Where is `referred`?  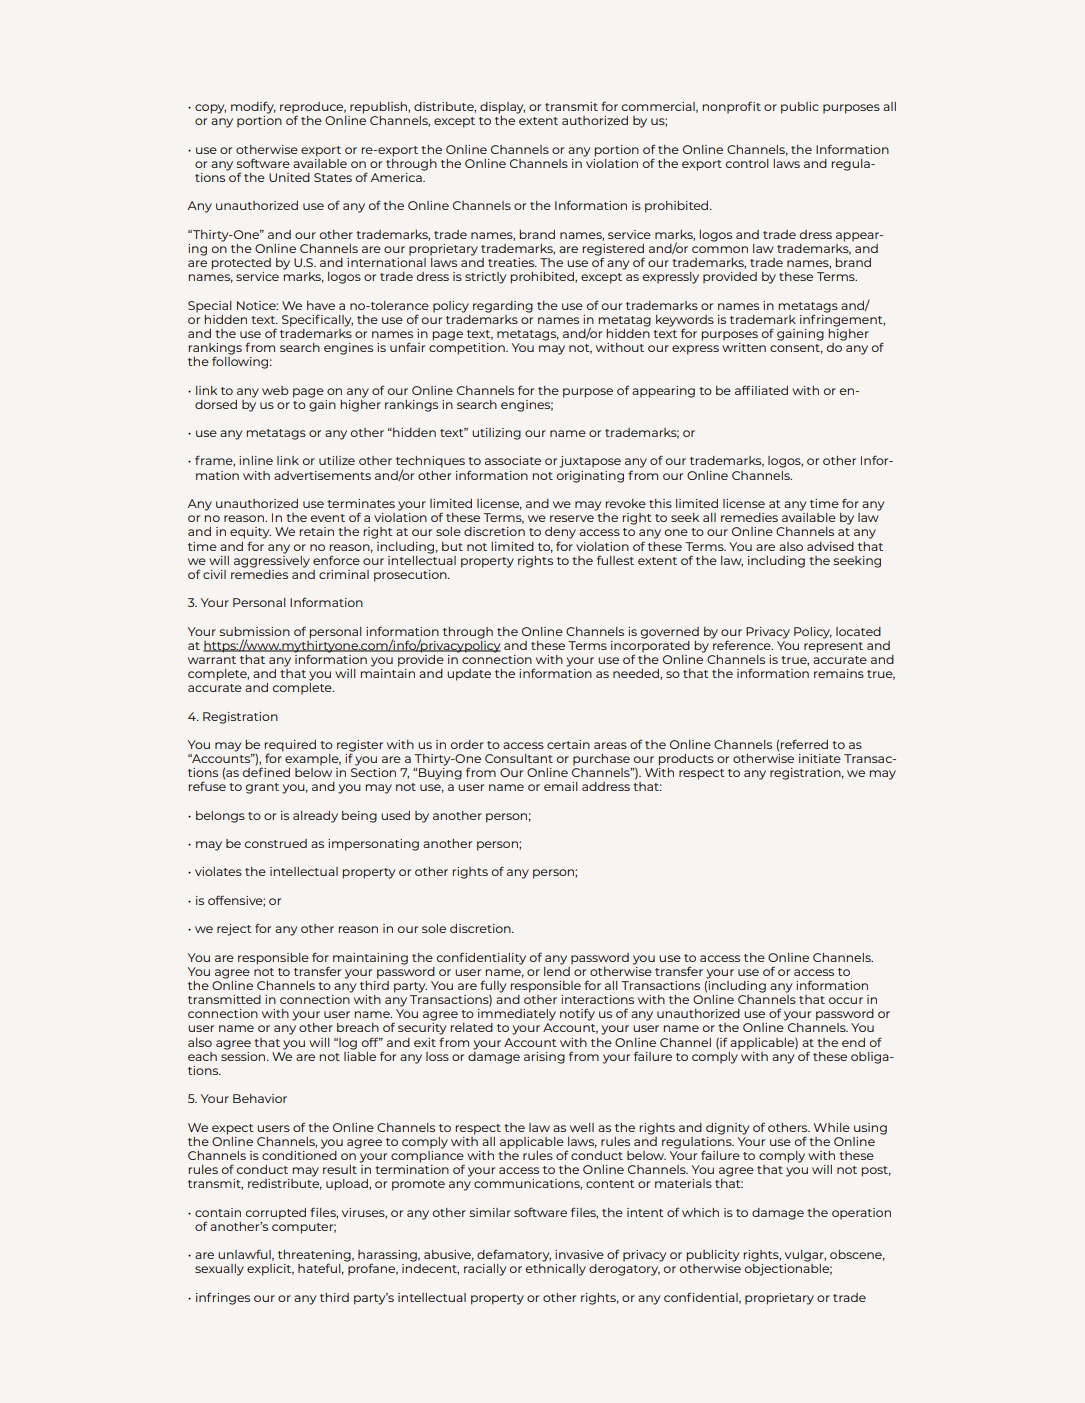 referred is located at coordinates (804, 744).
